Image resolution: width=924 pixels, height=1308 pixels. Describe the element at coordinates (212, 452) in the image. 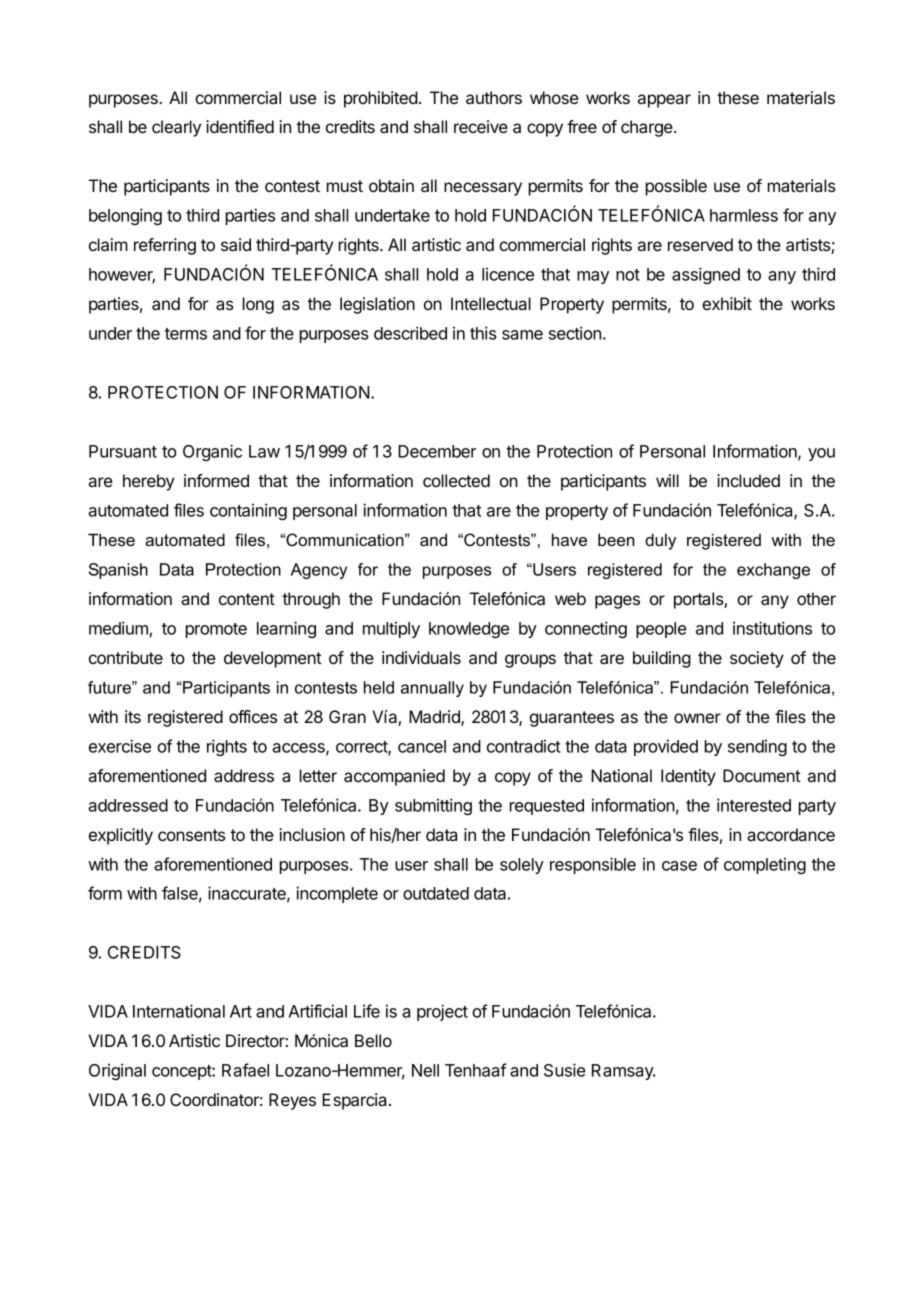

I see `Organic` at that location.
